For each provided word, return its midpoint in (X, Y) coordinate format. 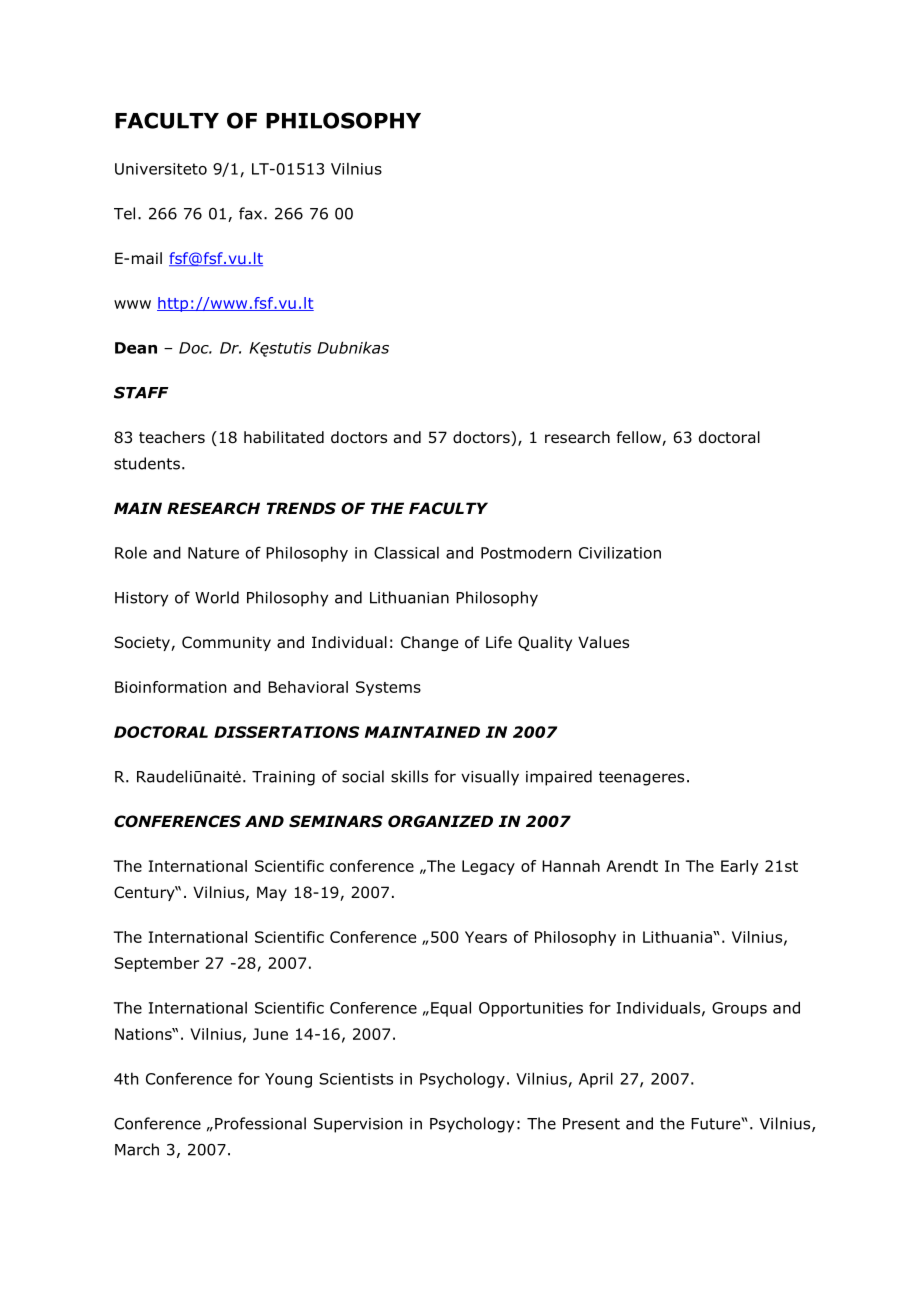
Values (603, 642)
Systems (388, 688)
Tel (124, 213)
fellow (640, 438)
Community (226, 643)
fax (252, 213)
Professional (260, 1123)
